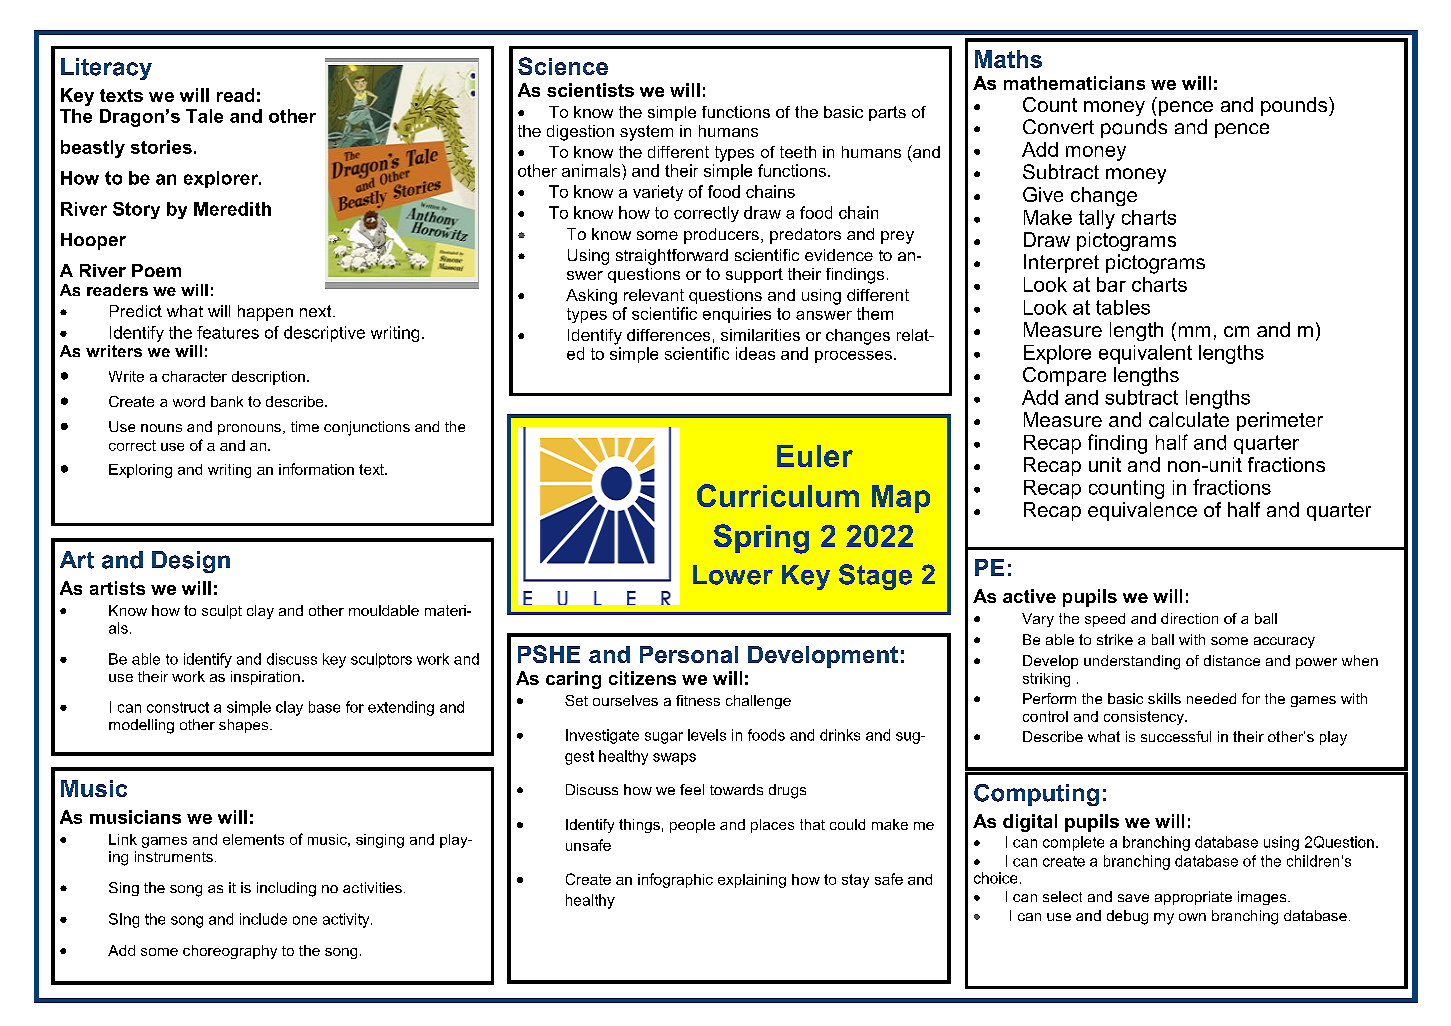 Image resolution: width=1451 pixels, height=1026 pixels. I want to click on scientists, so click(590, 90).
